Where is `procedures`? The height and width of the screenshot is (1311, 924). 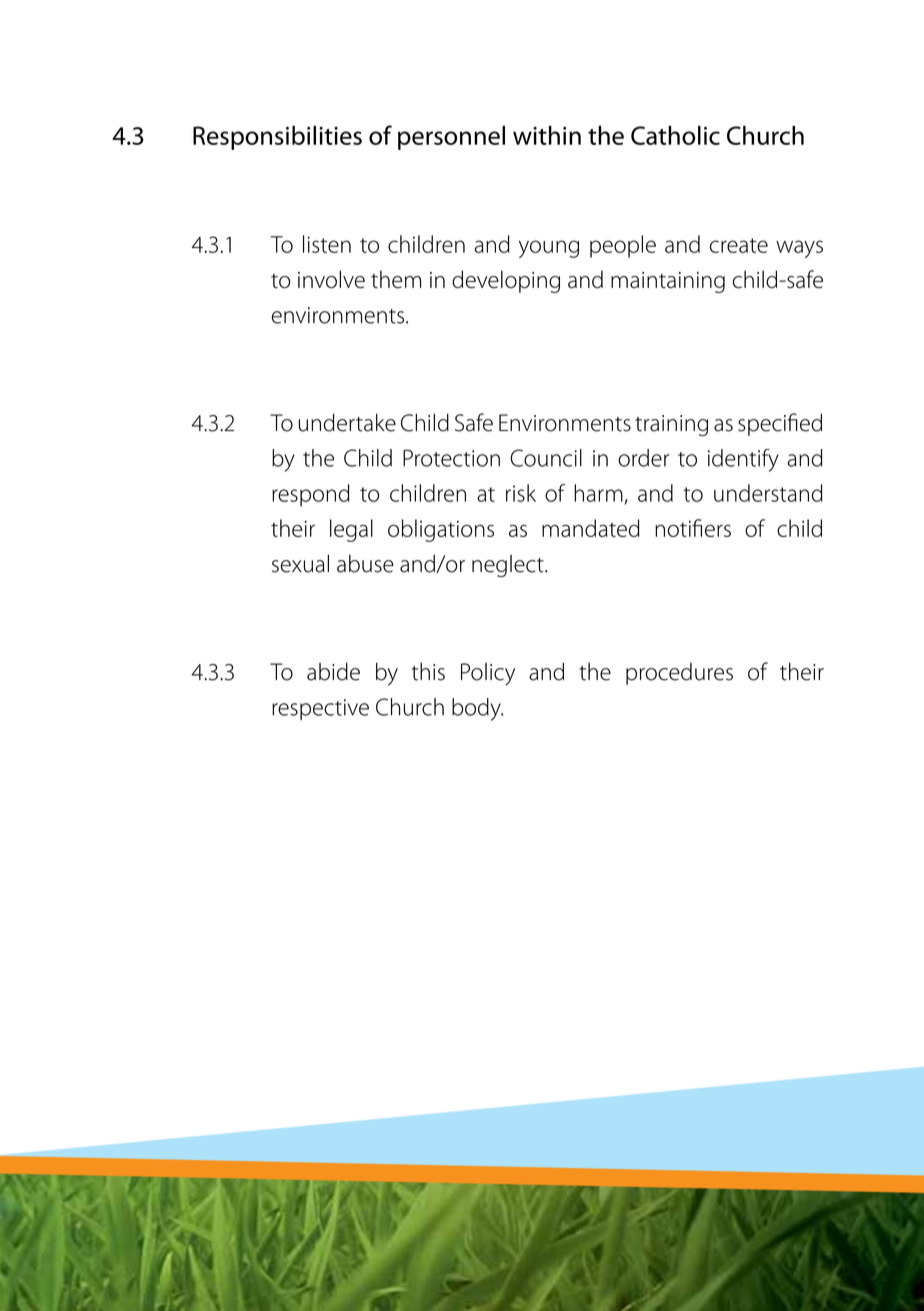
procedures is located at coordinates (679, 674).
